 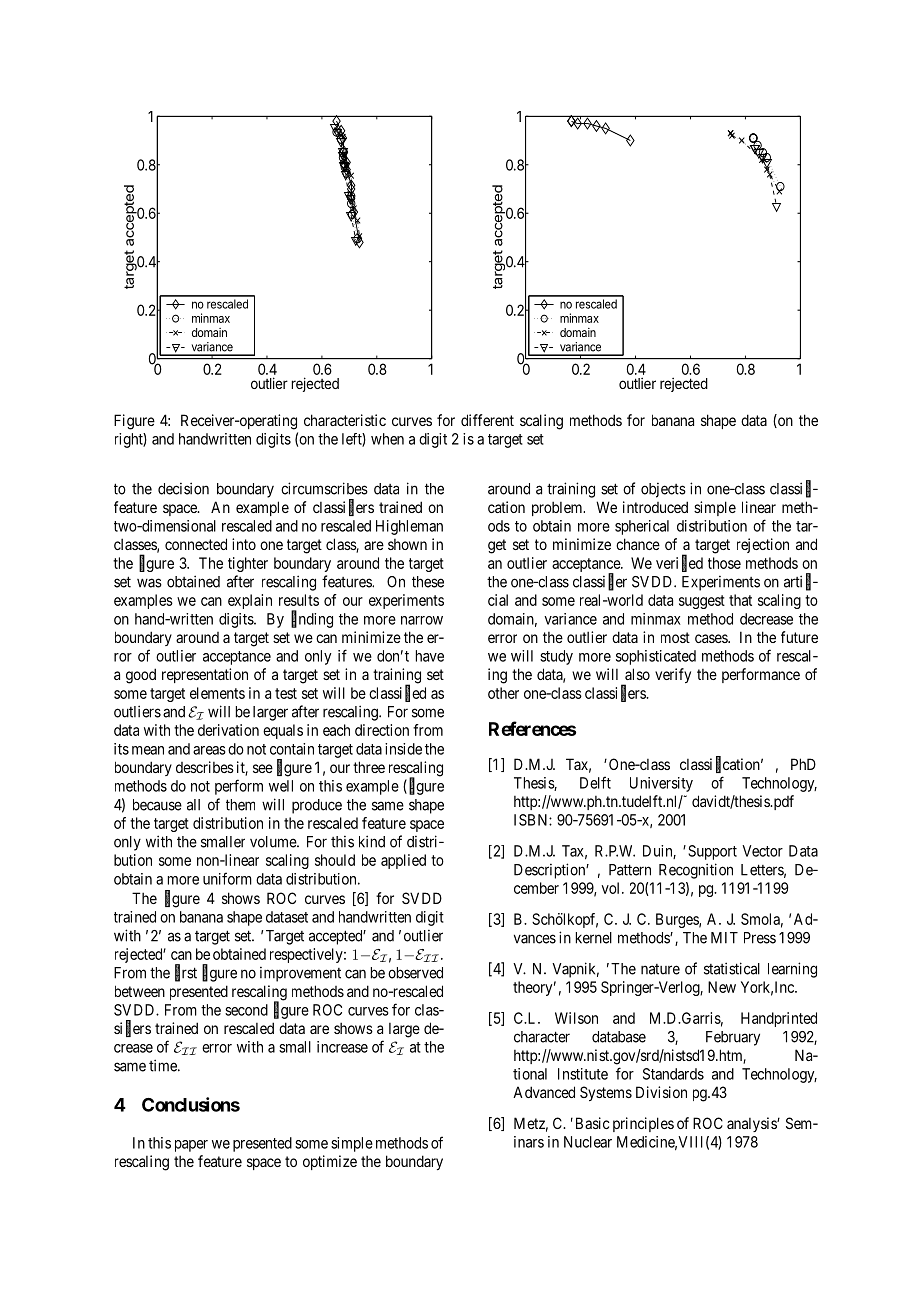 What do you see at coordinates (240, 805) in the screenshot?
I see `them` at bounding box center [240, 805].
